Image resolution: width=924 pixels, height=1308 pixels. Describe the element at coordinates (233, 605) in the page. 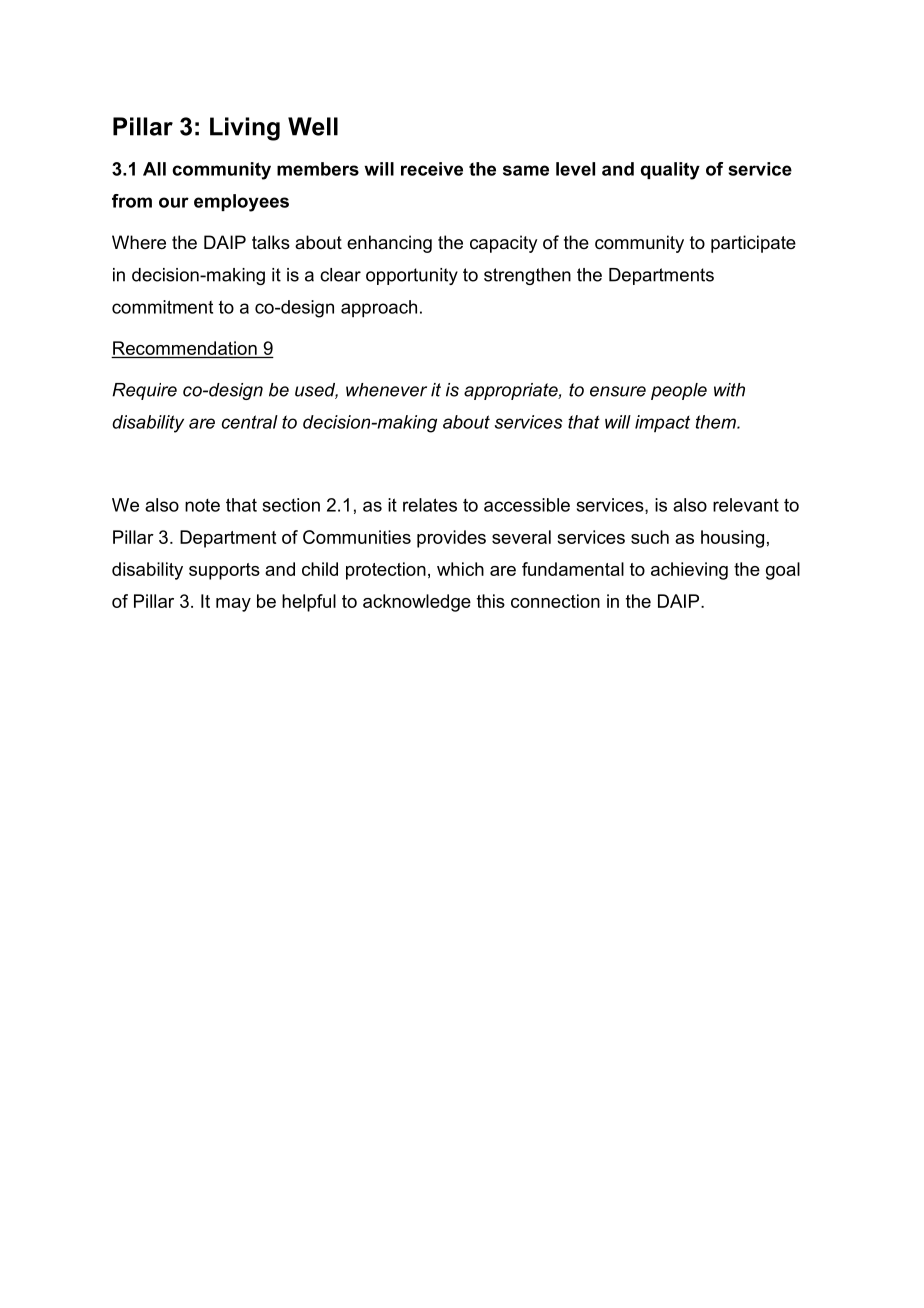

I see `may` at that location.
